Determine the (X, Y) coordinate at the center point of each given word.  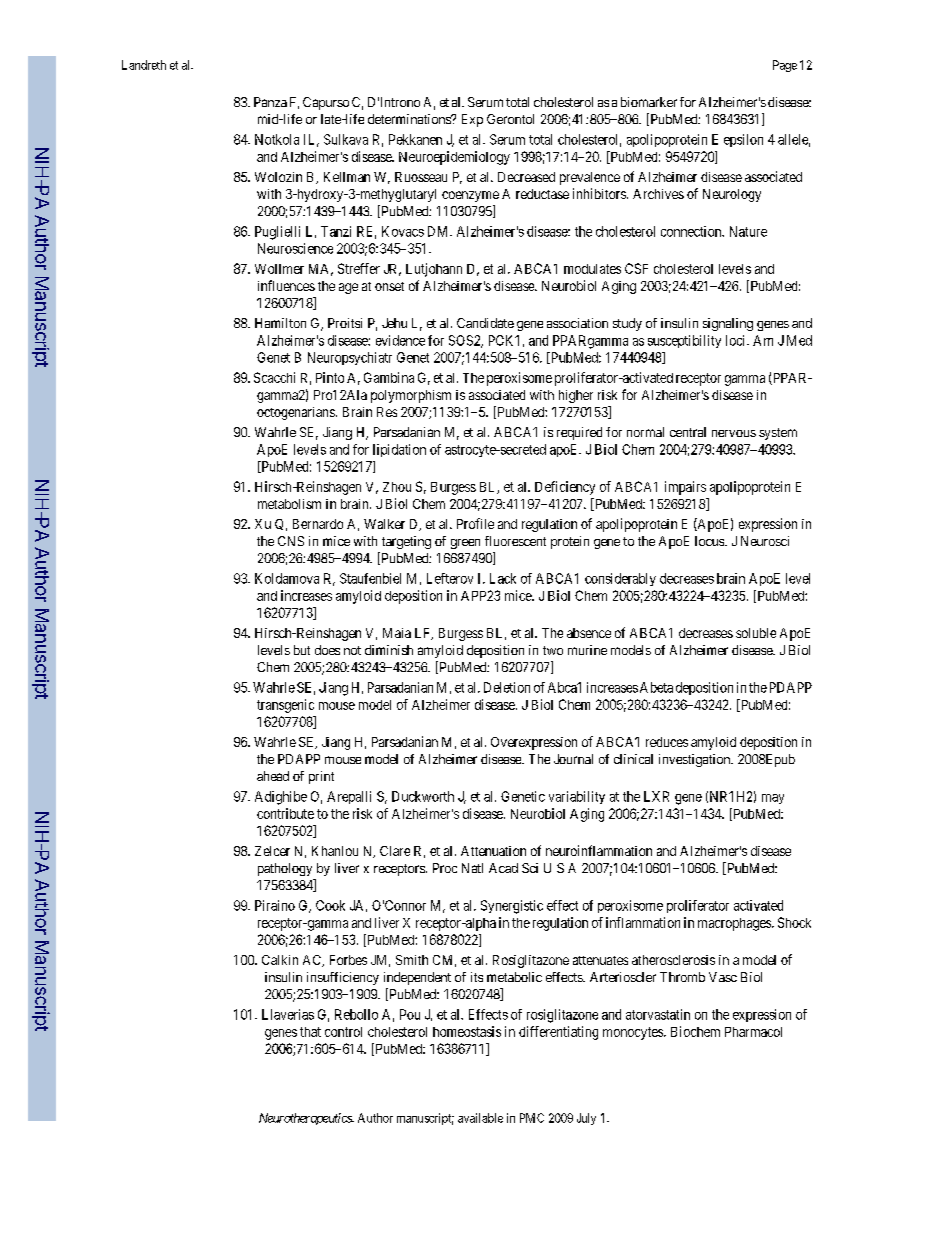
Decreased (526, 177)
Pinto (330, 377)
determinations (410, 119)
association (577, 323)
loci (737, 340)
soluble (756, 633)
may (773, 799)
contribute (285, 813)
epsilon (743, 140)
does (327, 650)
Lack (503, 578)
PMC (532, 1118)
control (343, 1032)
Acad (503, 868)
